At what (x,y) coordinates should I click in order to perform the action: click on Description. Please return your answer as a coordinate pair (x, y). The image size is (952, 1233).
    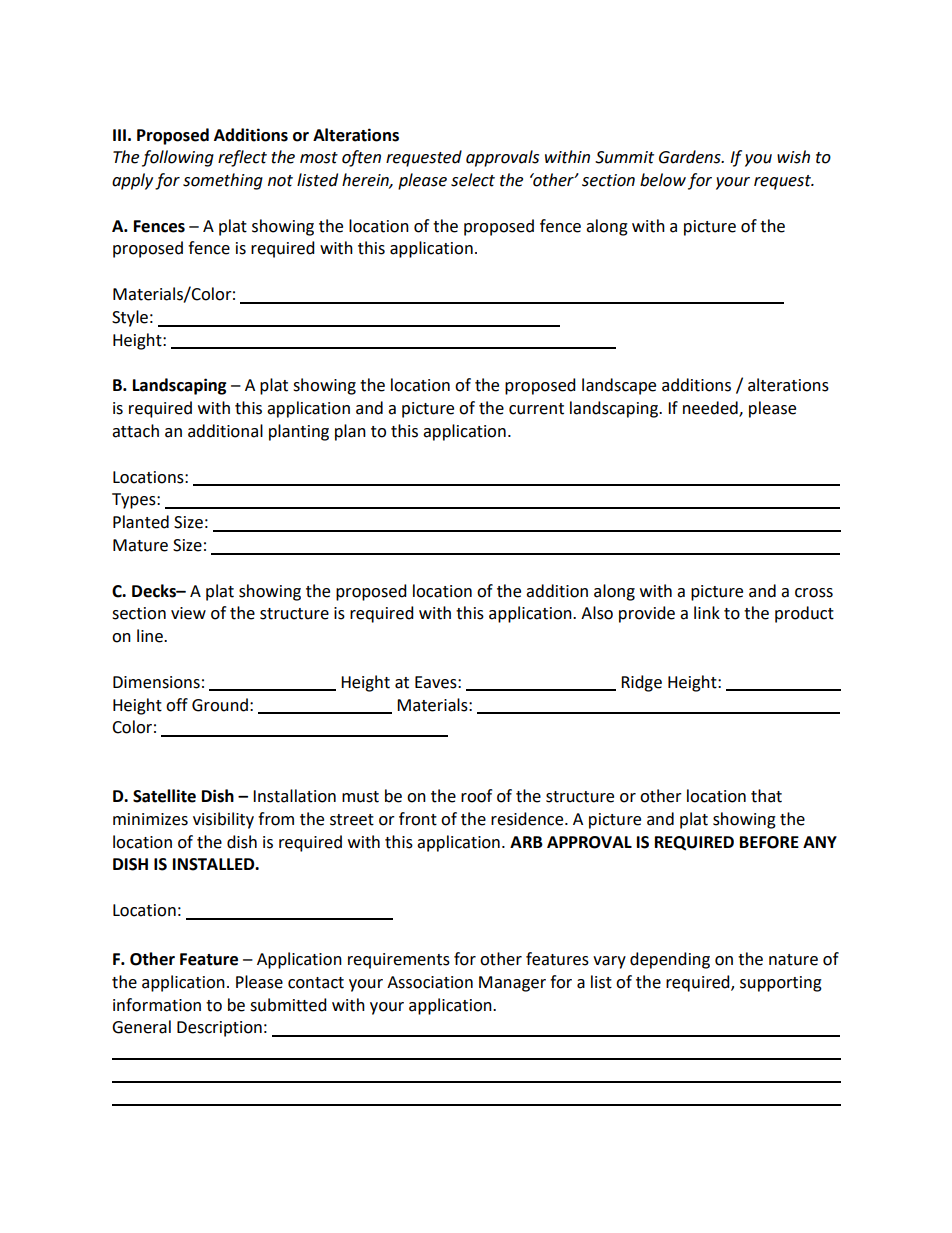
    Looking at the image, I should click on (219, 1029).
